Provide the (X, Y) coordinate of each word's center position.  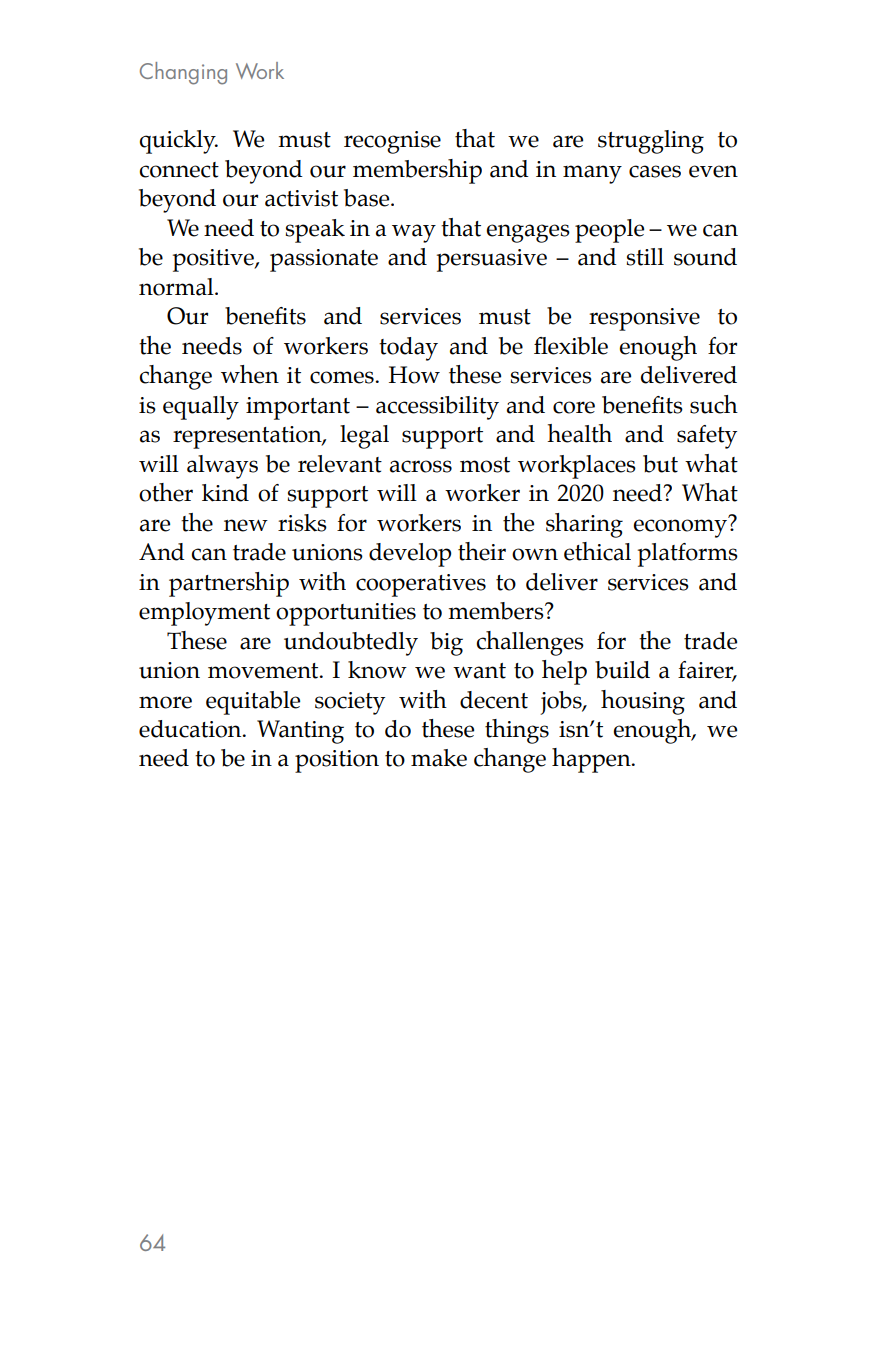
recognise (392, 142)
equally (201, 408)
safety (707, 437)
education (191, 729)
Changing (183, 73)
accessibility (437, 408)
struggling (651, 142)
